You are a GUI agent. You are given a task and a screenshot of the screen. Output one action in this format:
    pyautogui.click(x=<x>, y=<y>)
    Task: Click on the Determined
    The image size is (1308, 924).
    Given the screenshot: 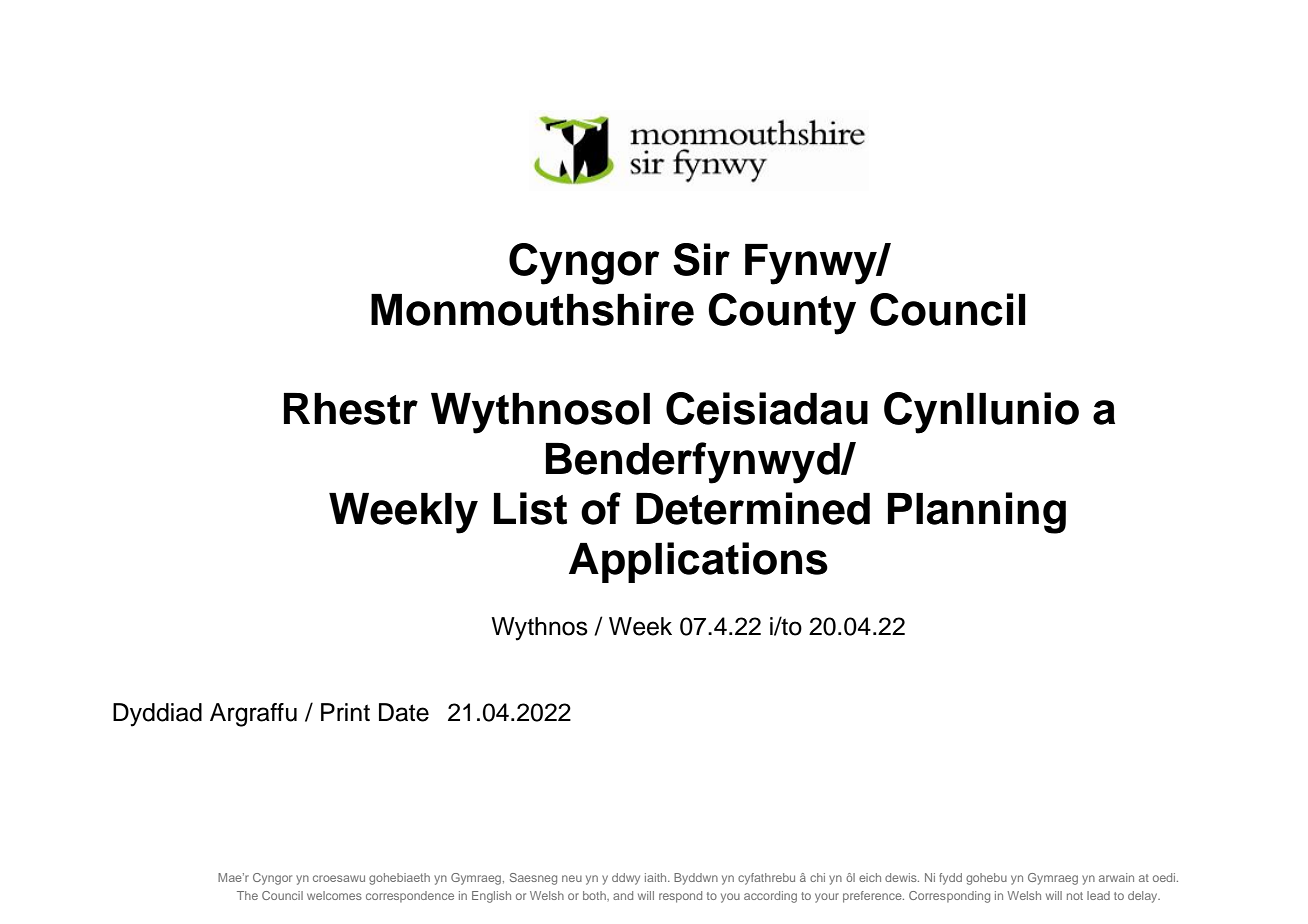 What is the action you would take?
    pyautogui.click(x=753, y=508)
